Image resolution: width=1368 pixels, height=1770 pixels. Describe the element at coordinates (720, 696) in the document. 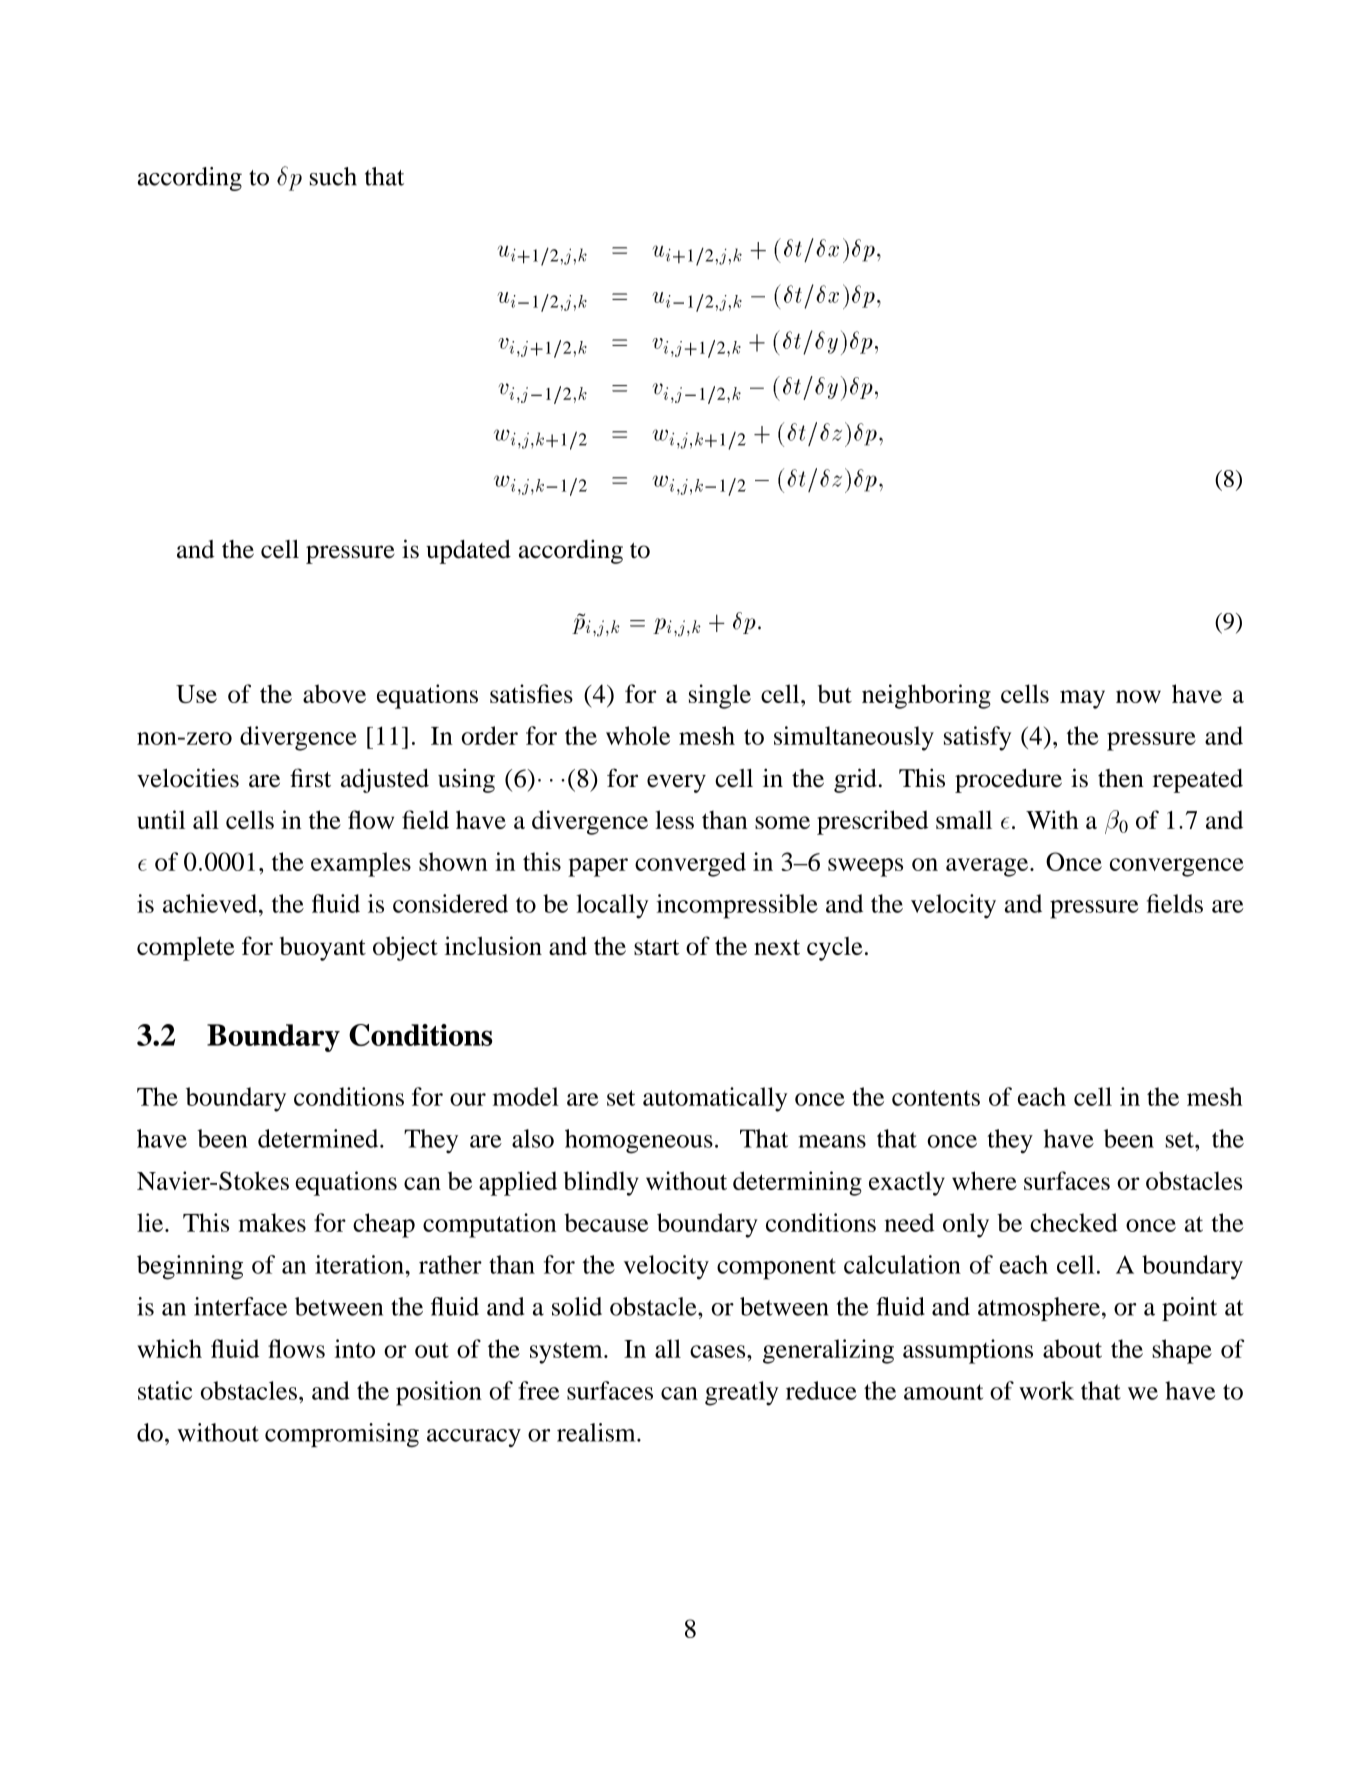

I see `single` at that location.
